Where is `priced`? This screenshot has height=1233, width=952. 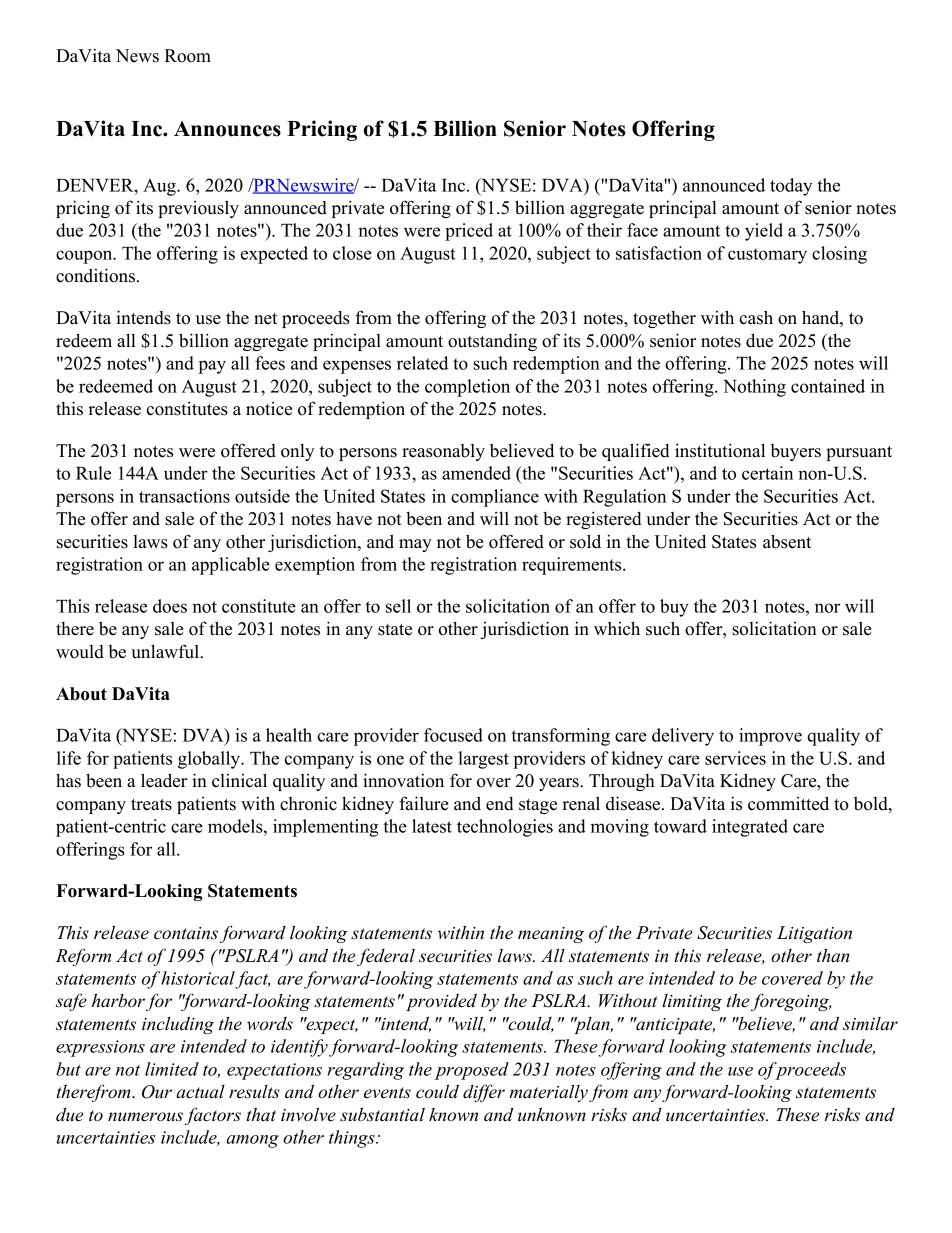
priced is located at coordinates (469, 232).
